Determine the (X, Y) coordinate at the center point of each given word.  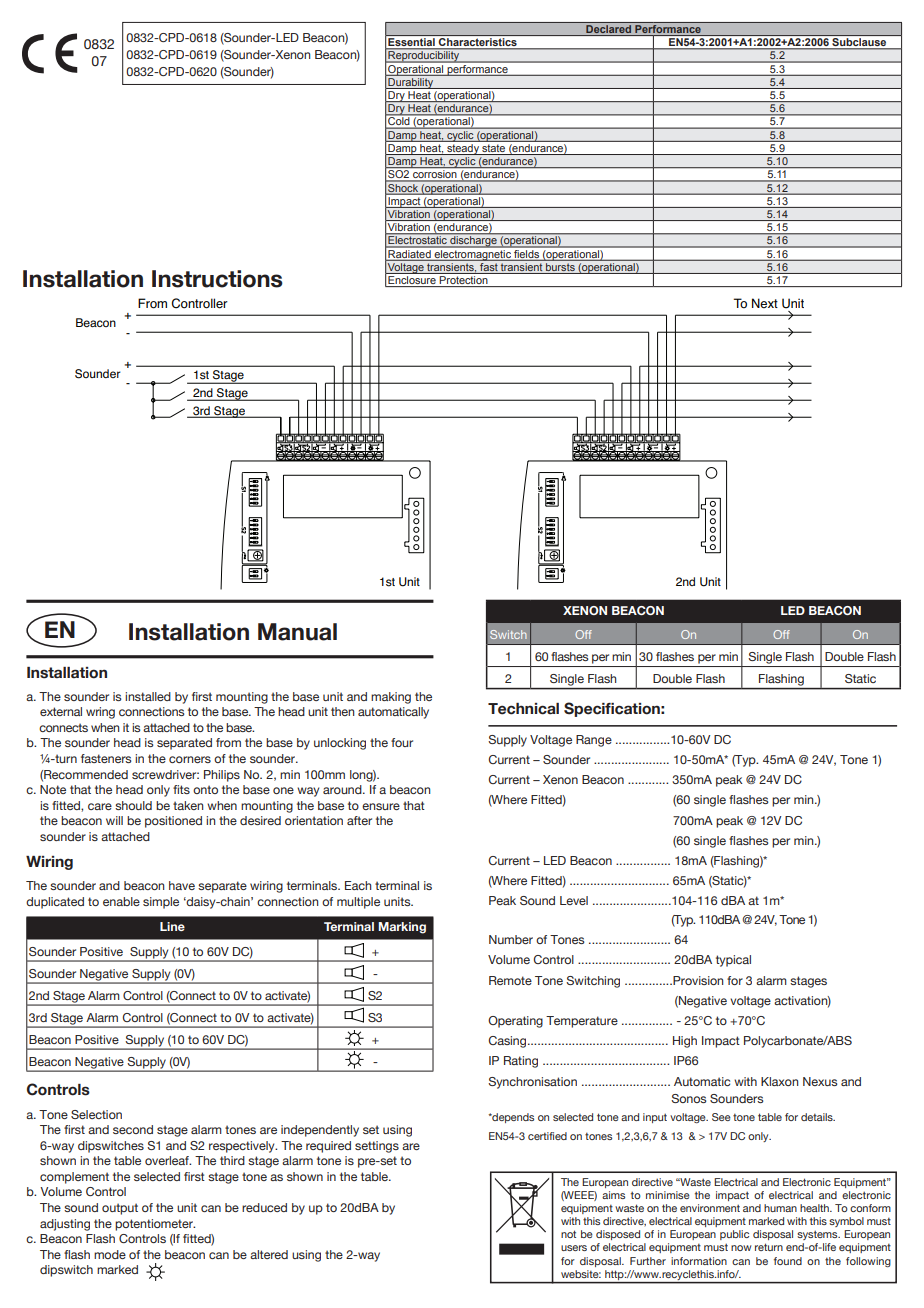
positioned (173, 822)
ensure (381, 806)
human (780, 1208)
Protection (464, 281)
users (574, 1248)
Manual (297, 632)
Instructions (217, 279)
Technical (523, 709)
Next (765, 303)
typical (733, 961)
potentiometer (155, 1225)
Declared (609, 30)
